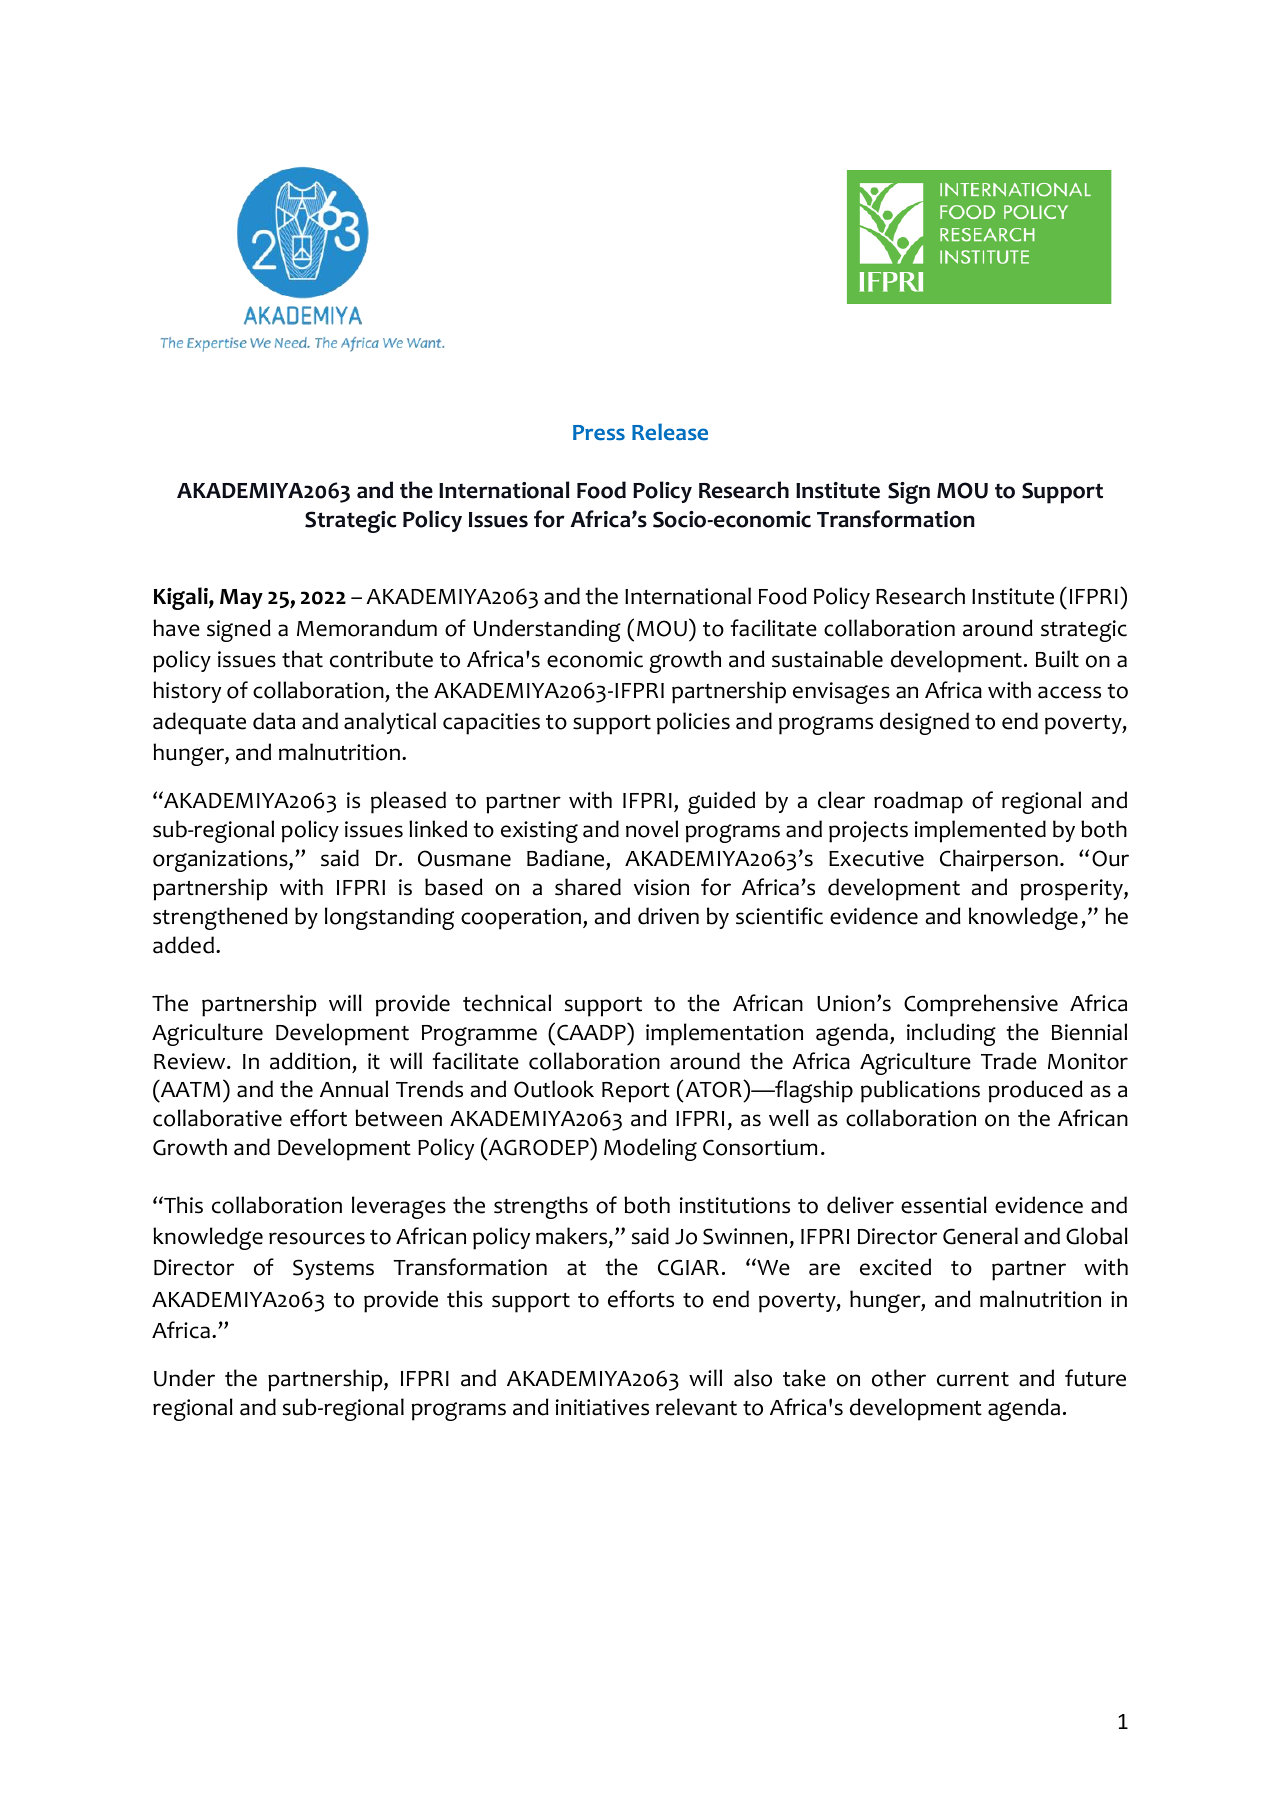 The image size is (1281, 1812). I want to click on strengthened, so click(220, 918).
